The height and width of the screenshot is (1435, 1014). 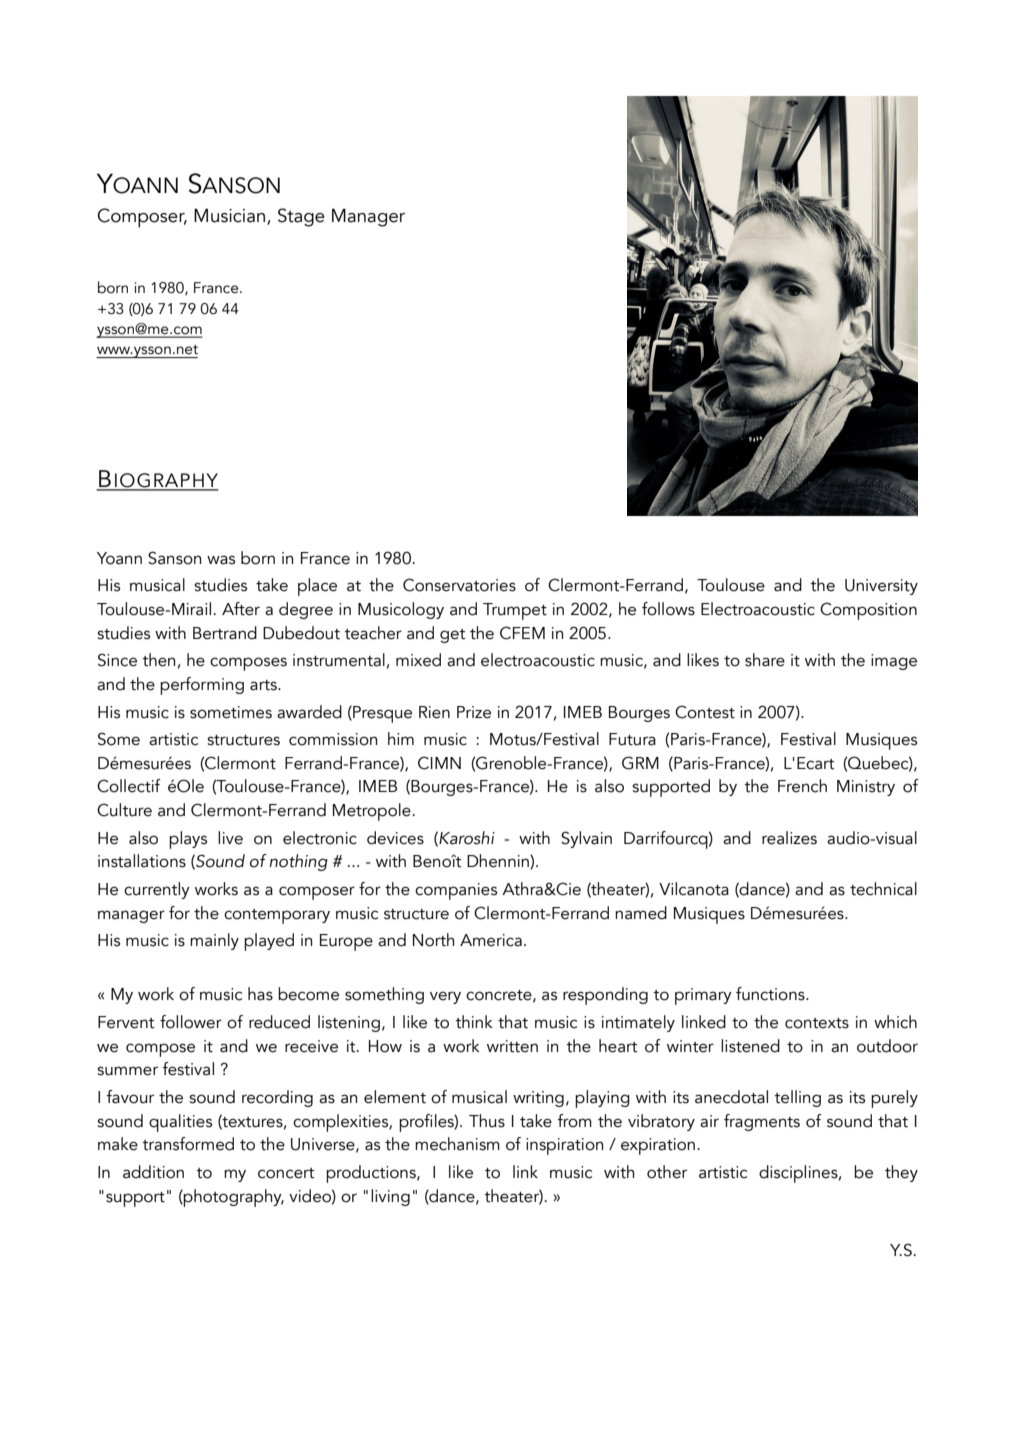 What do you see at coordinates (881, 587) in the screenshot?
I see `University` at bounding box center [881, 587].
